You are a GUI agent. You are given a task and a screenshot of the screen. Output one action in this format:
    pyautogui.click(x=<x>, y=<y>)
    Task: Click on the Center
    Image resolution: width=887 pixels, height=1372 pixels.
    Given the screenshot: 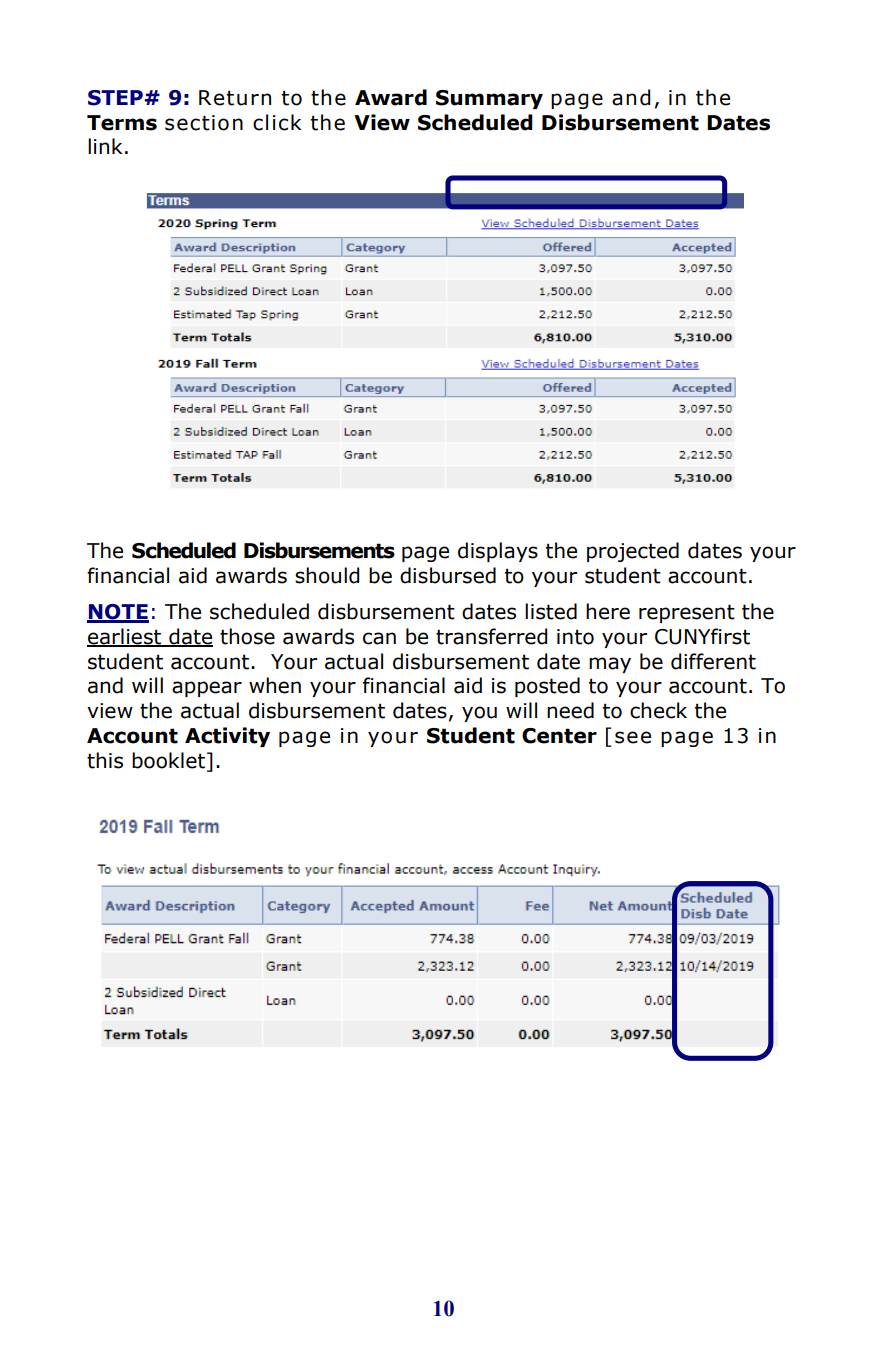 What is the action you would take?
    pyautogui.click(x=559, y=736)
